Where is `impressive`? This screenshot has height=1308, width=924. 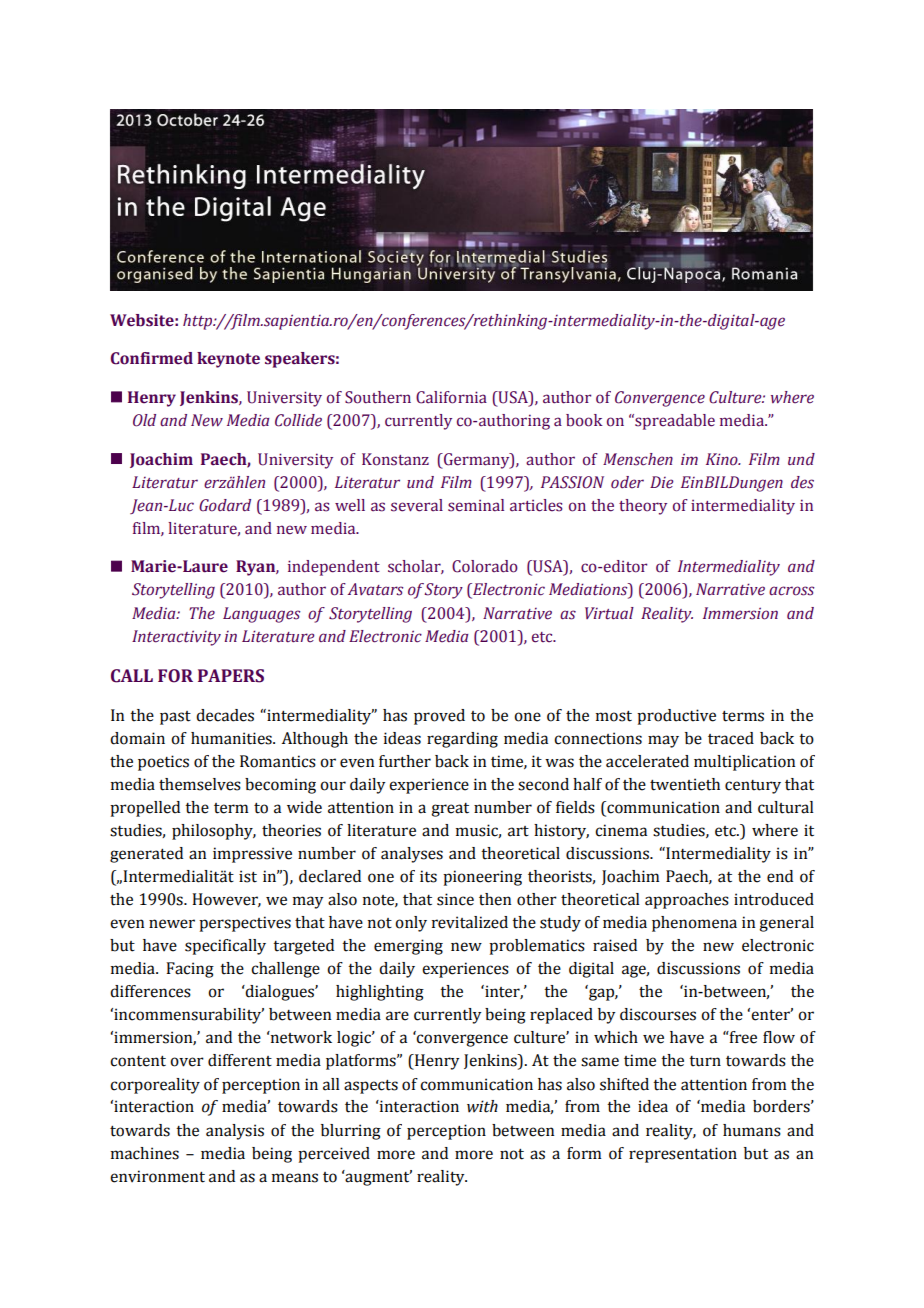
impressive is located at coordinates (252, 855).
